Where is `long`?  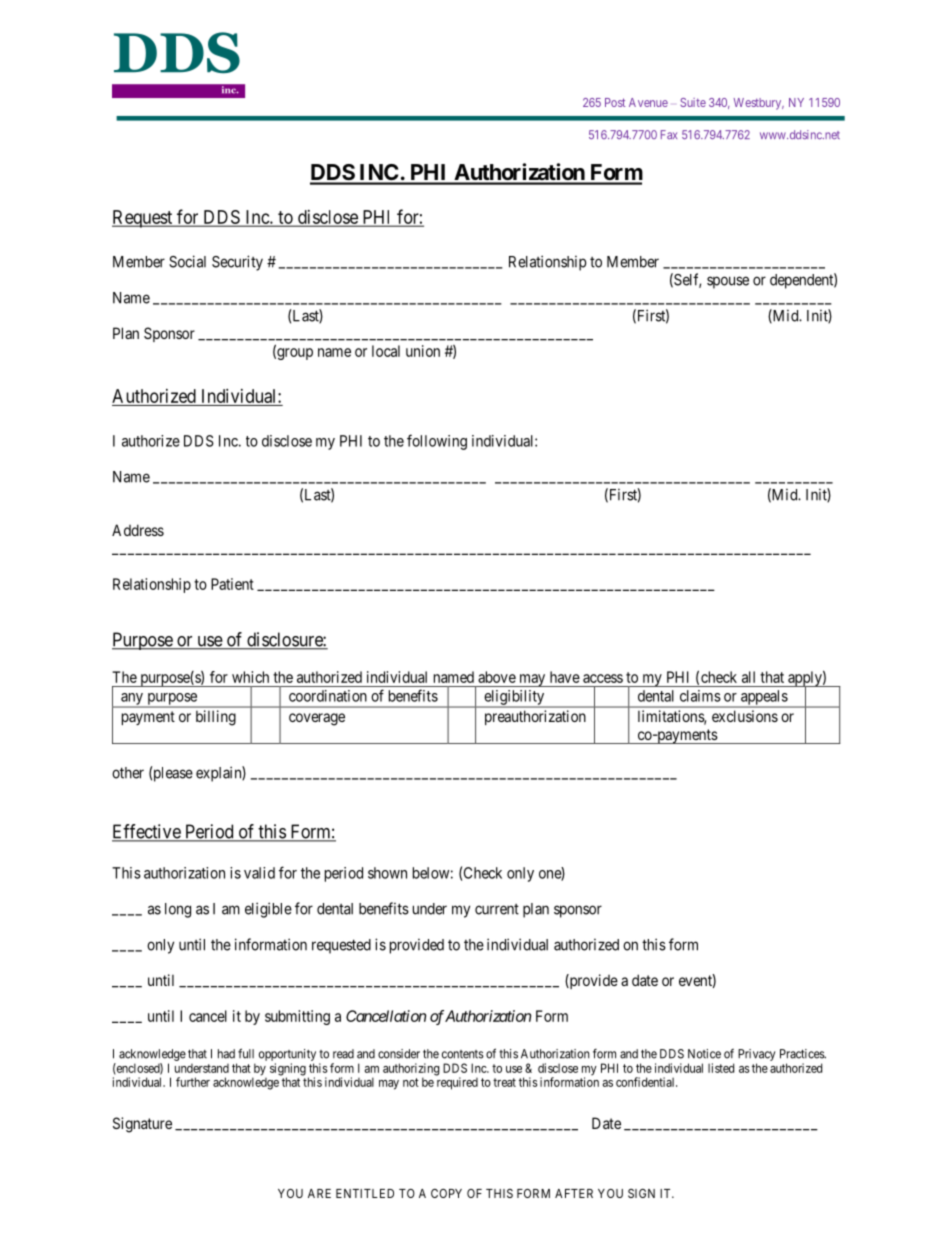
long is located at coordinates (178, 910).
